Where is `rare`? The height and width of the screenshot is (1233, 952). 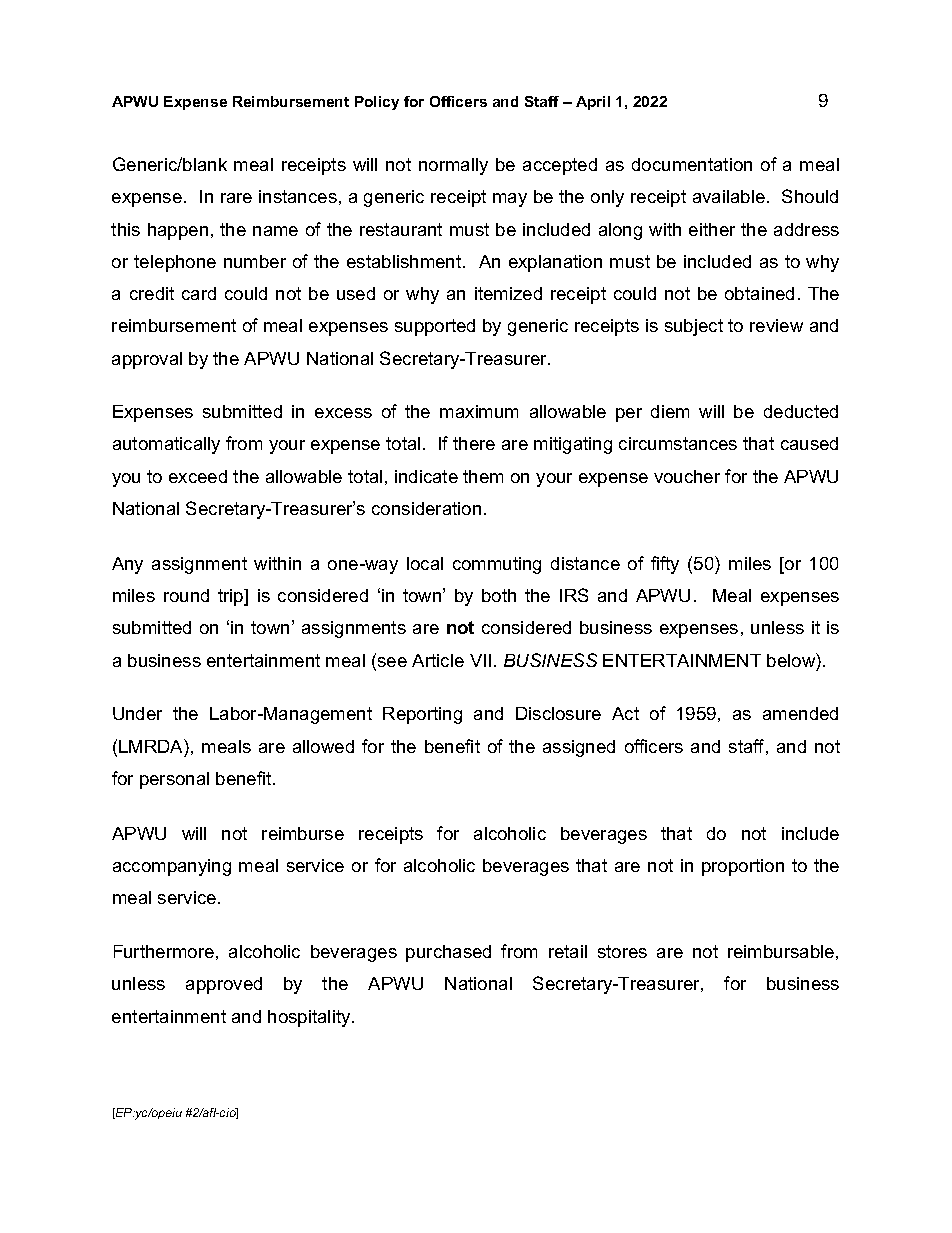 rare is located at coordinates (236, 198).
